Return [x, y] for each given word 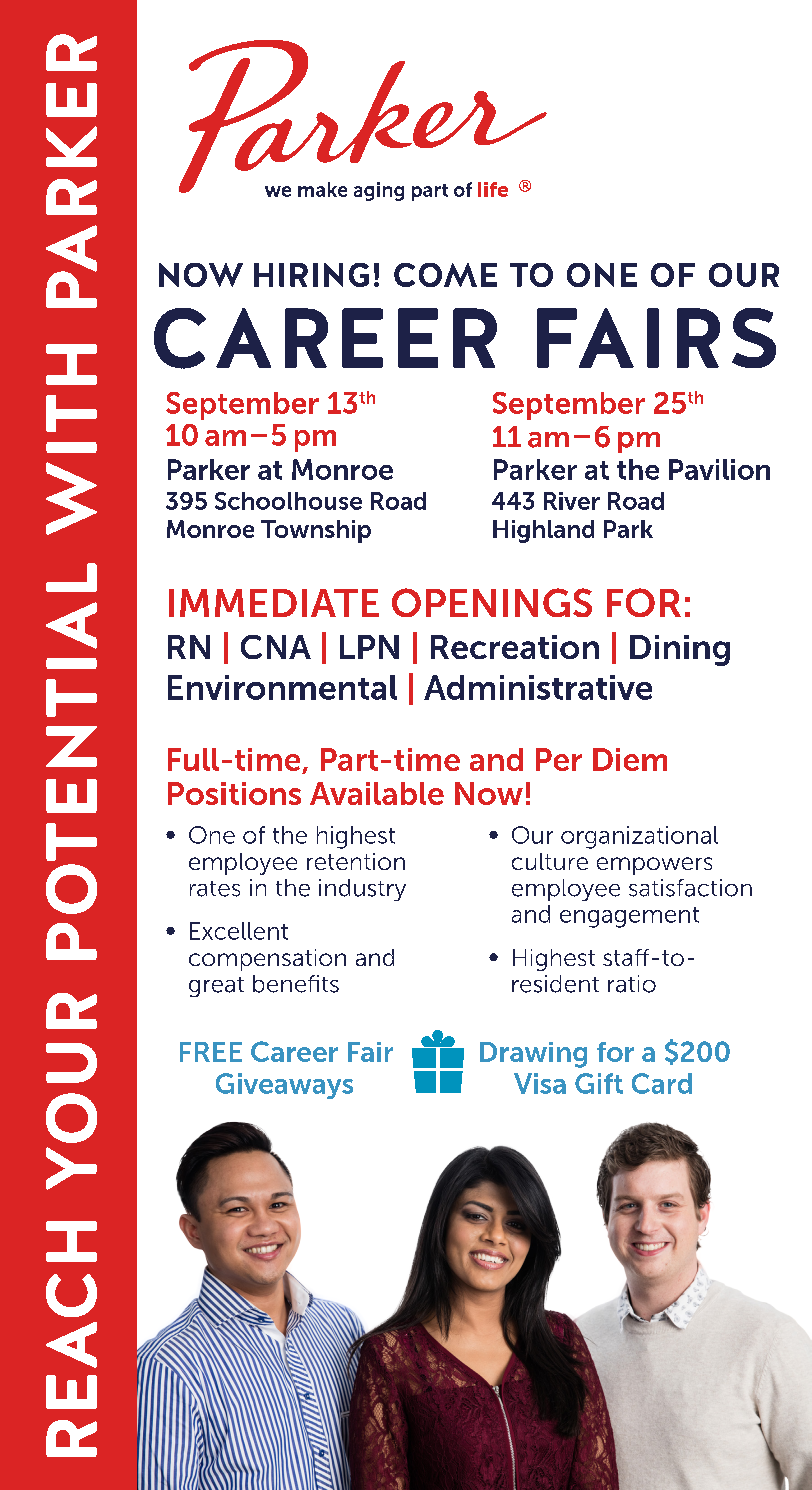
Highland [543, 531]
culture [550, 861]
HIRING [311, 275]
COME [445, 275]
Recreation [515, 647]
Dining [680, 650]
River [572, 501]
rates [215, 889]
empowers [654, 866]
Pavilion [719, 469]
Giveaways [284, 1086]
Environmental [282, 687]
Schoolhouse [288, 501]
